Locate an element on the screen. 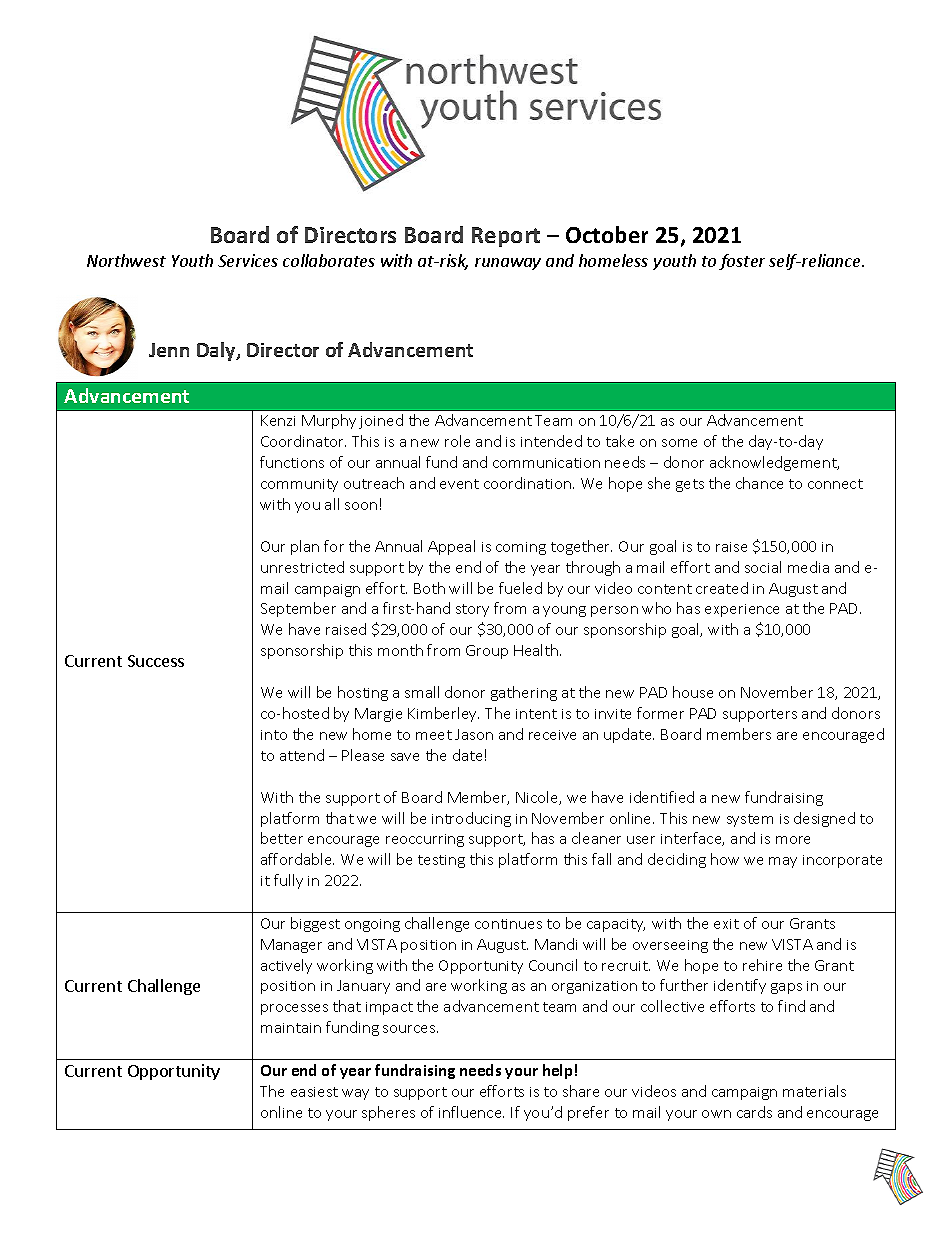 This screenshot has width=952, height=1233. foster is located at coordinates (742, 262).
